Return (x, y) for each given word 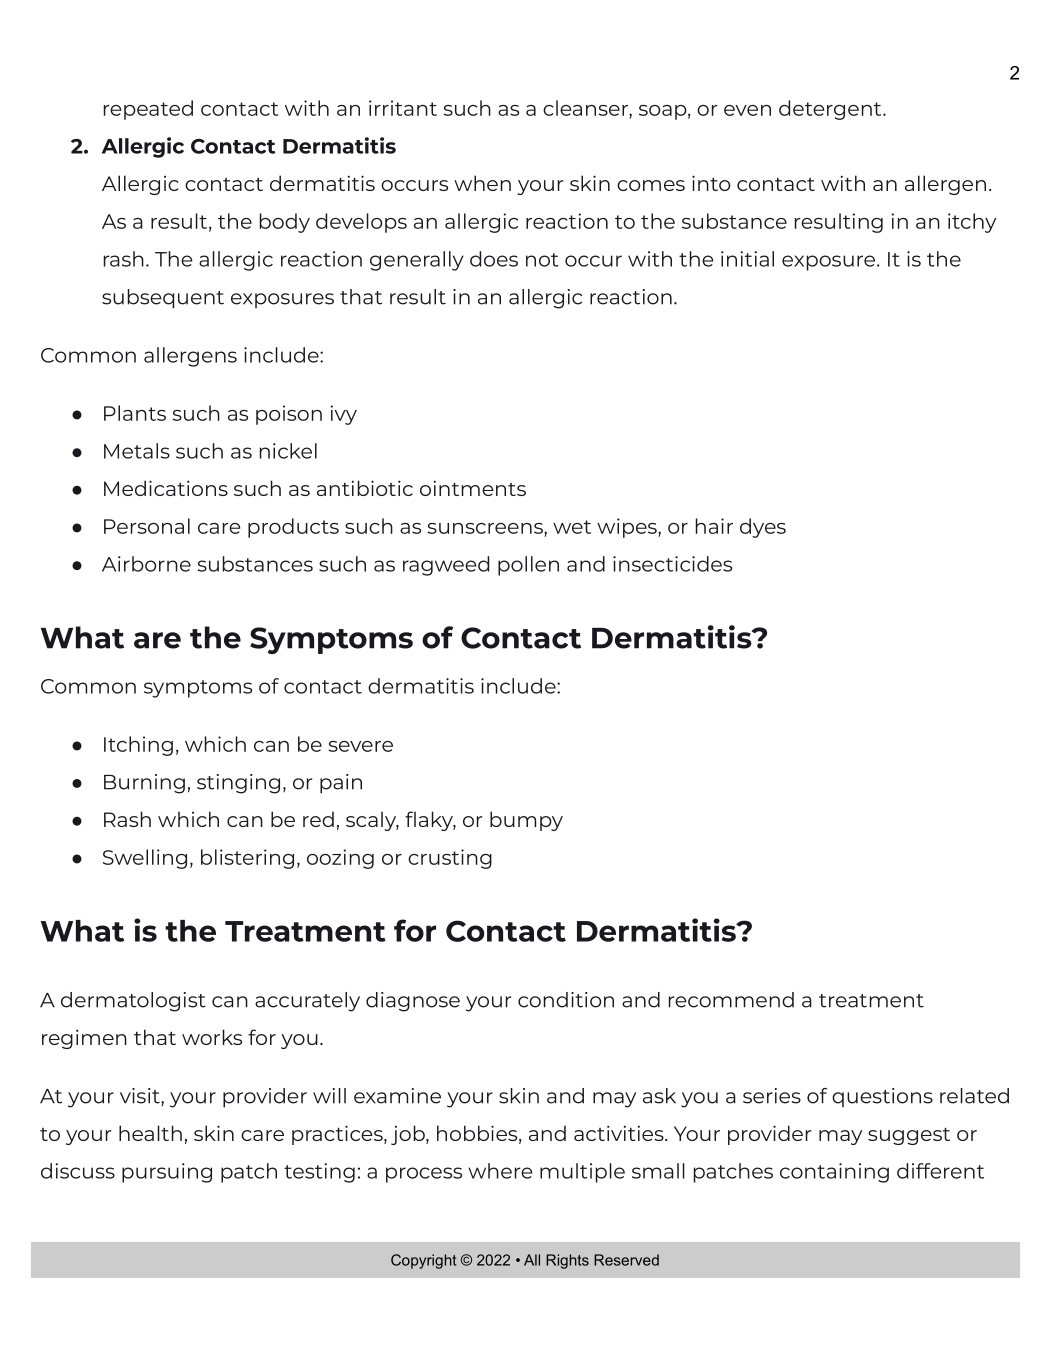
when (482, 183)
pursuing (167, 1173)
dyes (763, 528)
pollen (528, 566)
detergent (831, 110)
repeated (148, 110)
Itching (138, 746)
